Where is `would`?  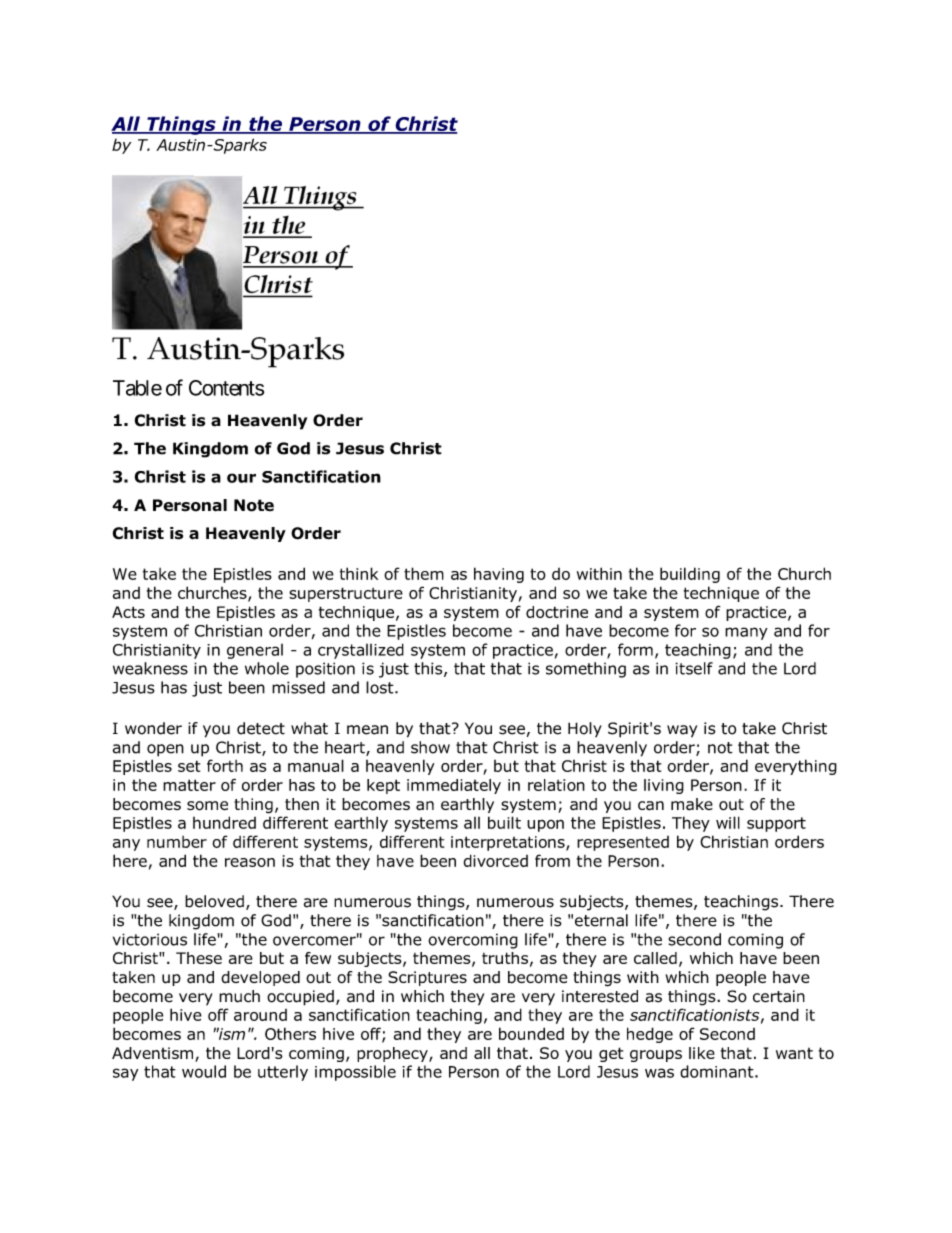
would is located at coordinates (204, 1071).
